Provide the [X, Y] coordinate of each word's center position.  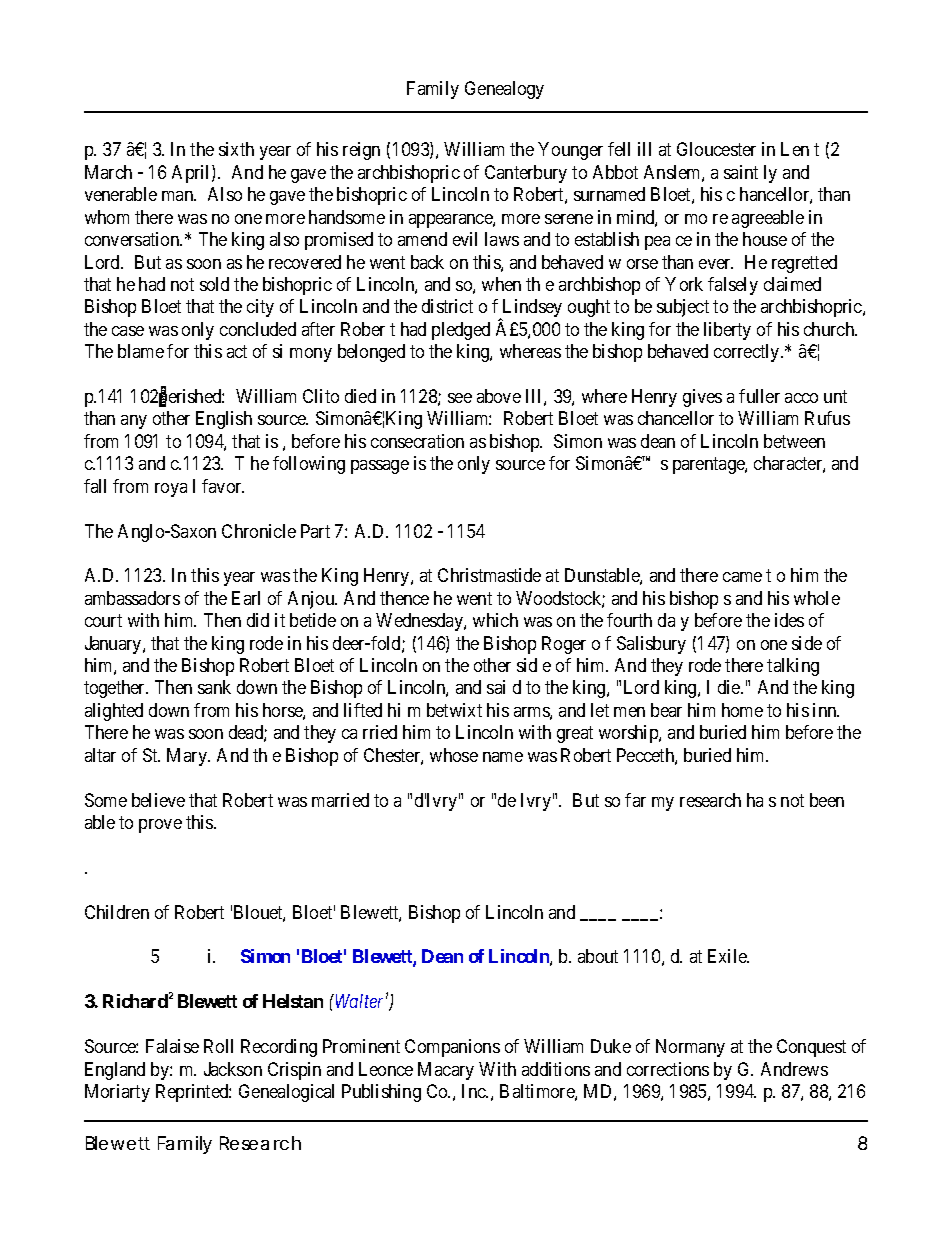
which [495, 620]
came [742, 577]
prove [160, 826]
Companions [452, 1048]
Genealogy [504, 90]
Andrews [794, 1069]
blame [141, 351]
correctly [748, 353]
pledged [461, 331]
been [827, 800]
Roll [218, 1046]
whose [454, 755]
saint [741, 172]
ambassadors [132, 598]
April [192, 174]
